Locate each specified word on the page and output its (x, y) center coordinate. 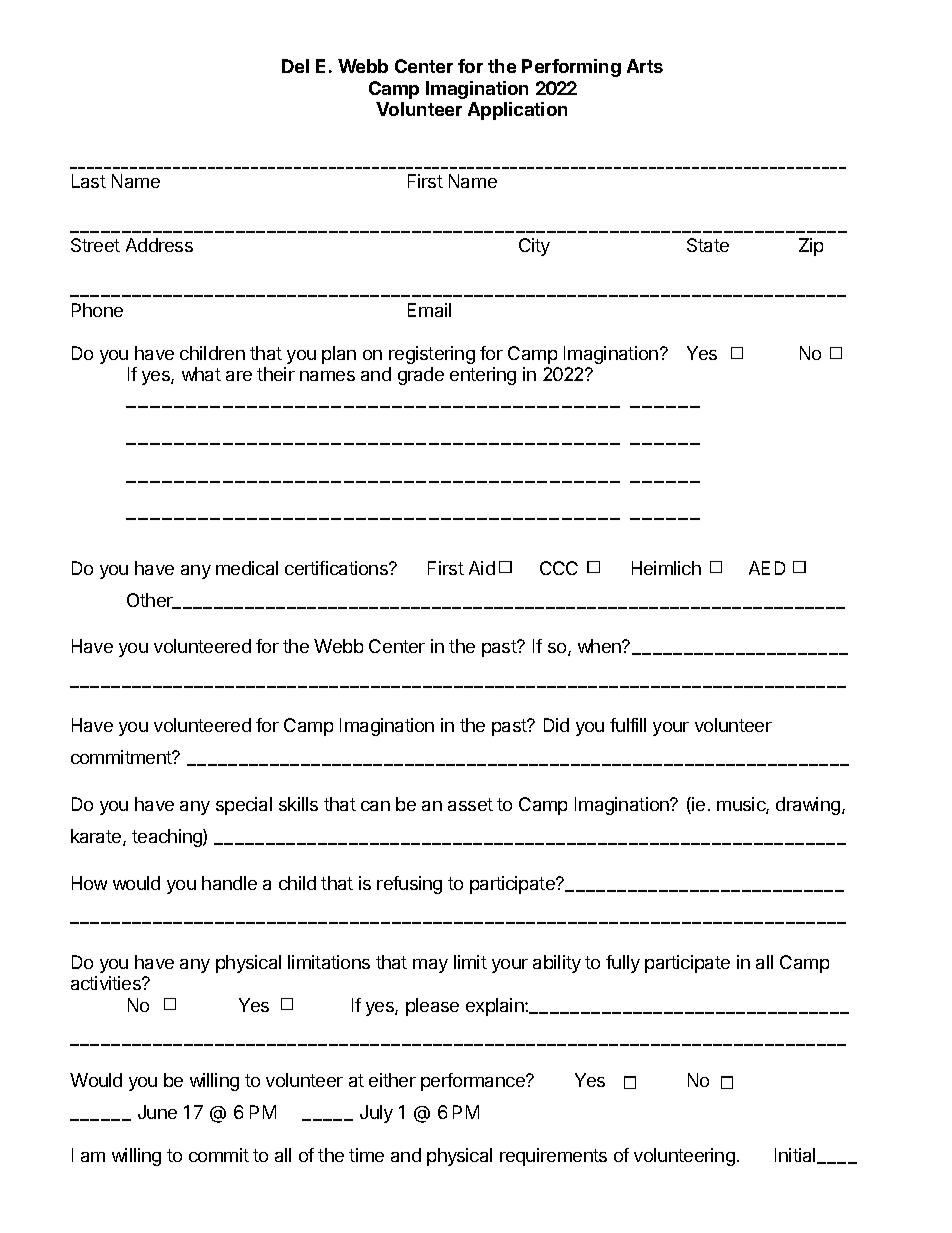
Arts (645, 66)
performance (474, 1082)
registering (432, 355)
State (708, 245)
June (157, 1112)
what (201, 374)
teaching (168, 838)
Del (295, 66)
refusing (409, 885)
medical (247, 568)
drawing (808, 806)
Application (517, 111)
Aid (482, 568)
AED (767, 568)
